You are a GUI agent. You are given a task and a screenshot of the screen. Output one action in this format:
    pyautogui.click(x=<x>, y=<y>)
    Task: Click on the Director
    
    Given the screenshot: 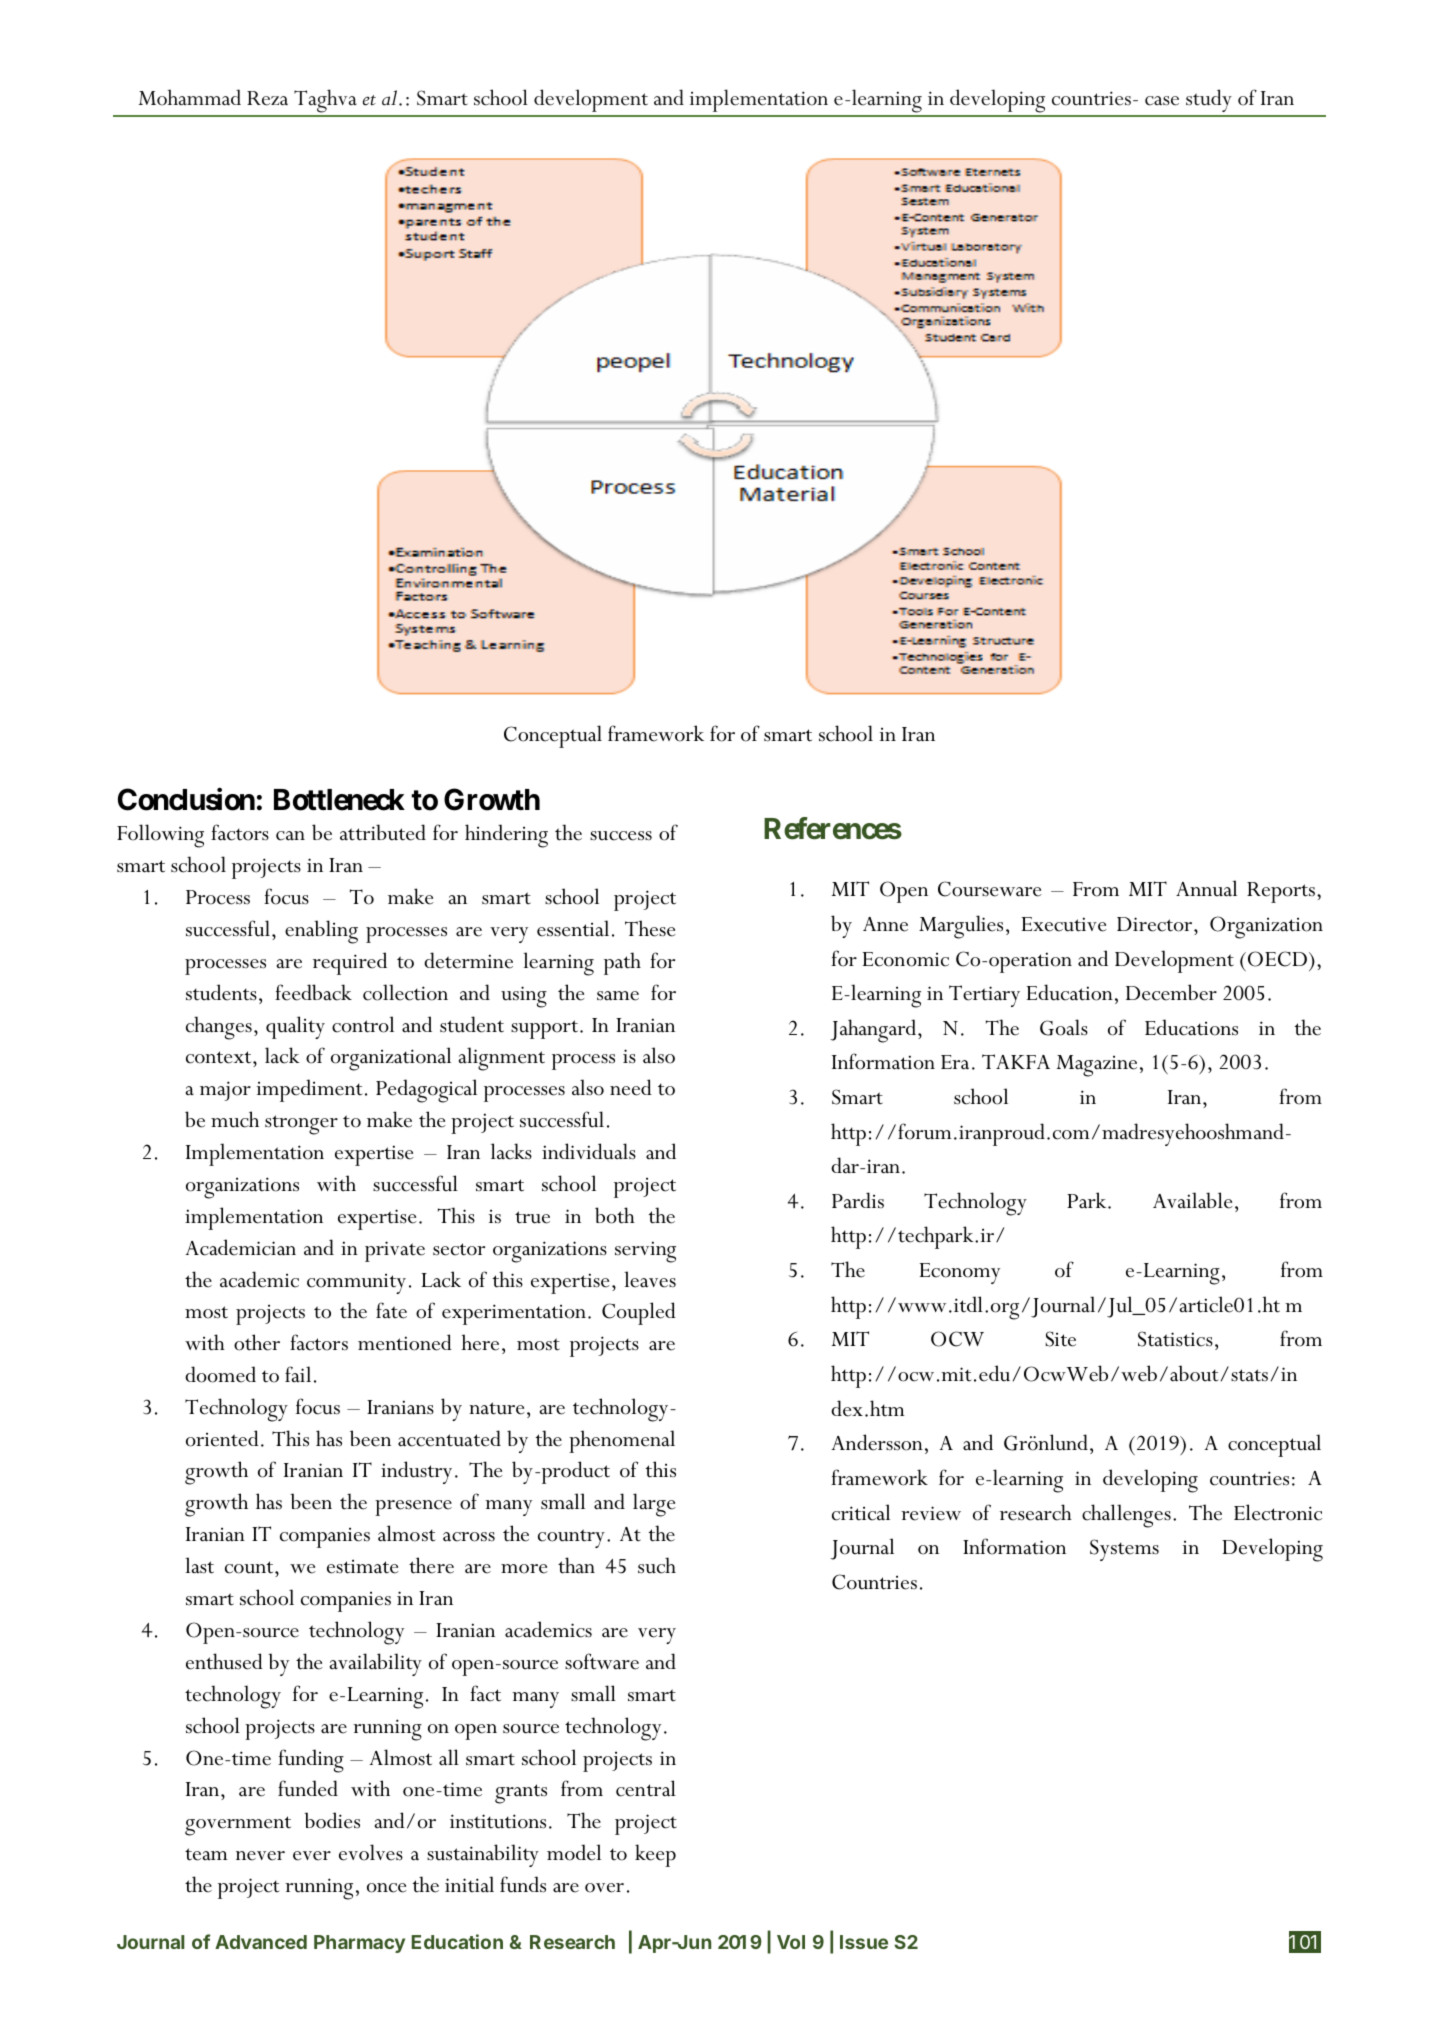 What is the action you would take?
    pyautogui.click(x=1156, y=924)
